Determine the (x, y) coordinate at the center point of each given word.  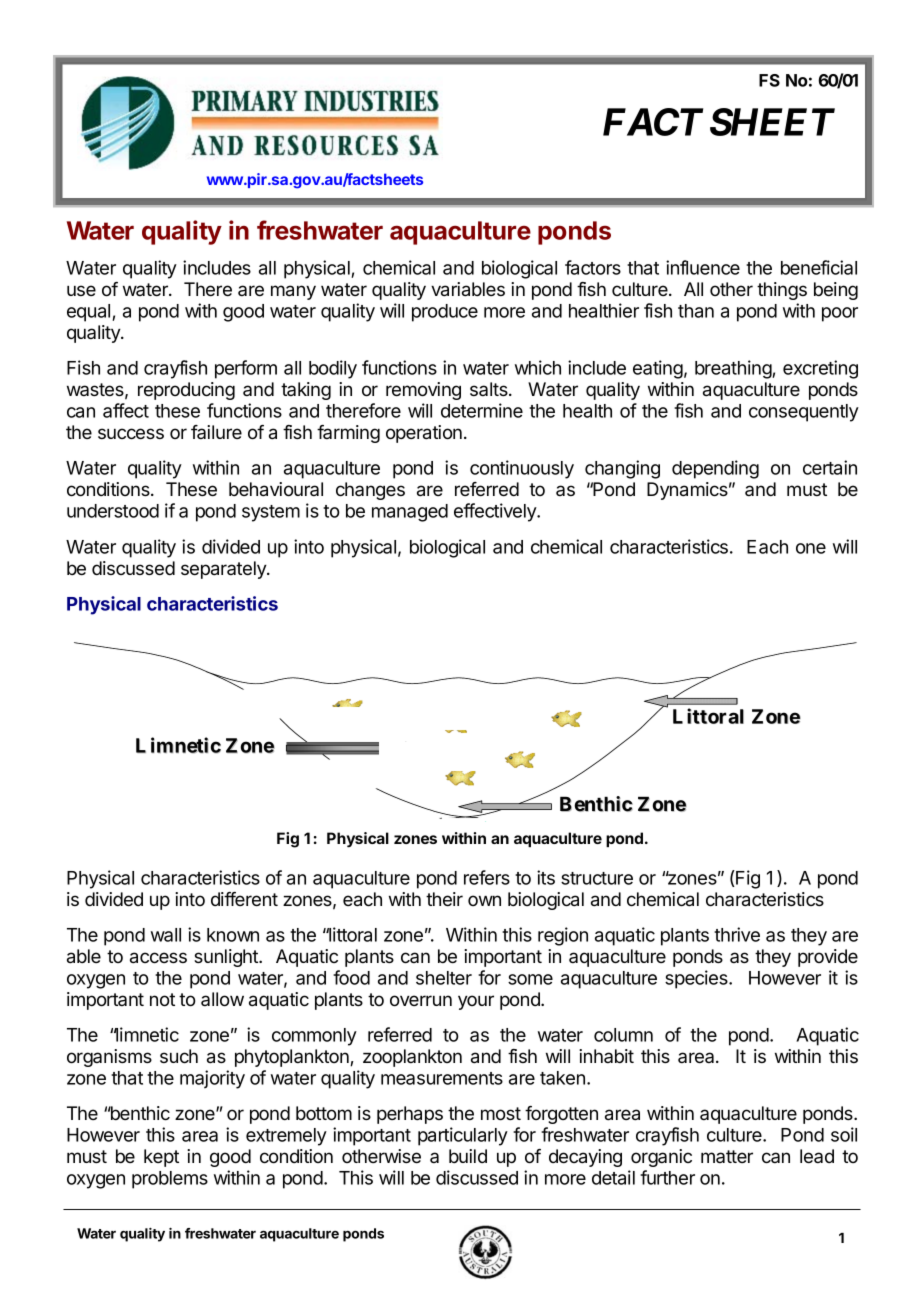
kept (161, 1158)
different (244, 899)
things (782, 291)
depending (715, 469)
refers (487, 877)
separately (224, 570)
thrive (737, 934)
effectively (496, 512)
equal (90, 313)
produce (445, 313)
